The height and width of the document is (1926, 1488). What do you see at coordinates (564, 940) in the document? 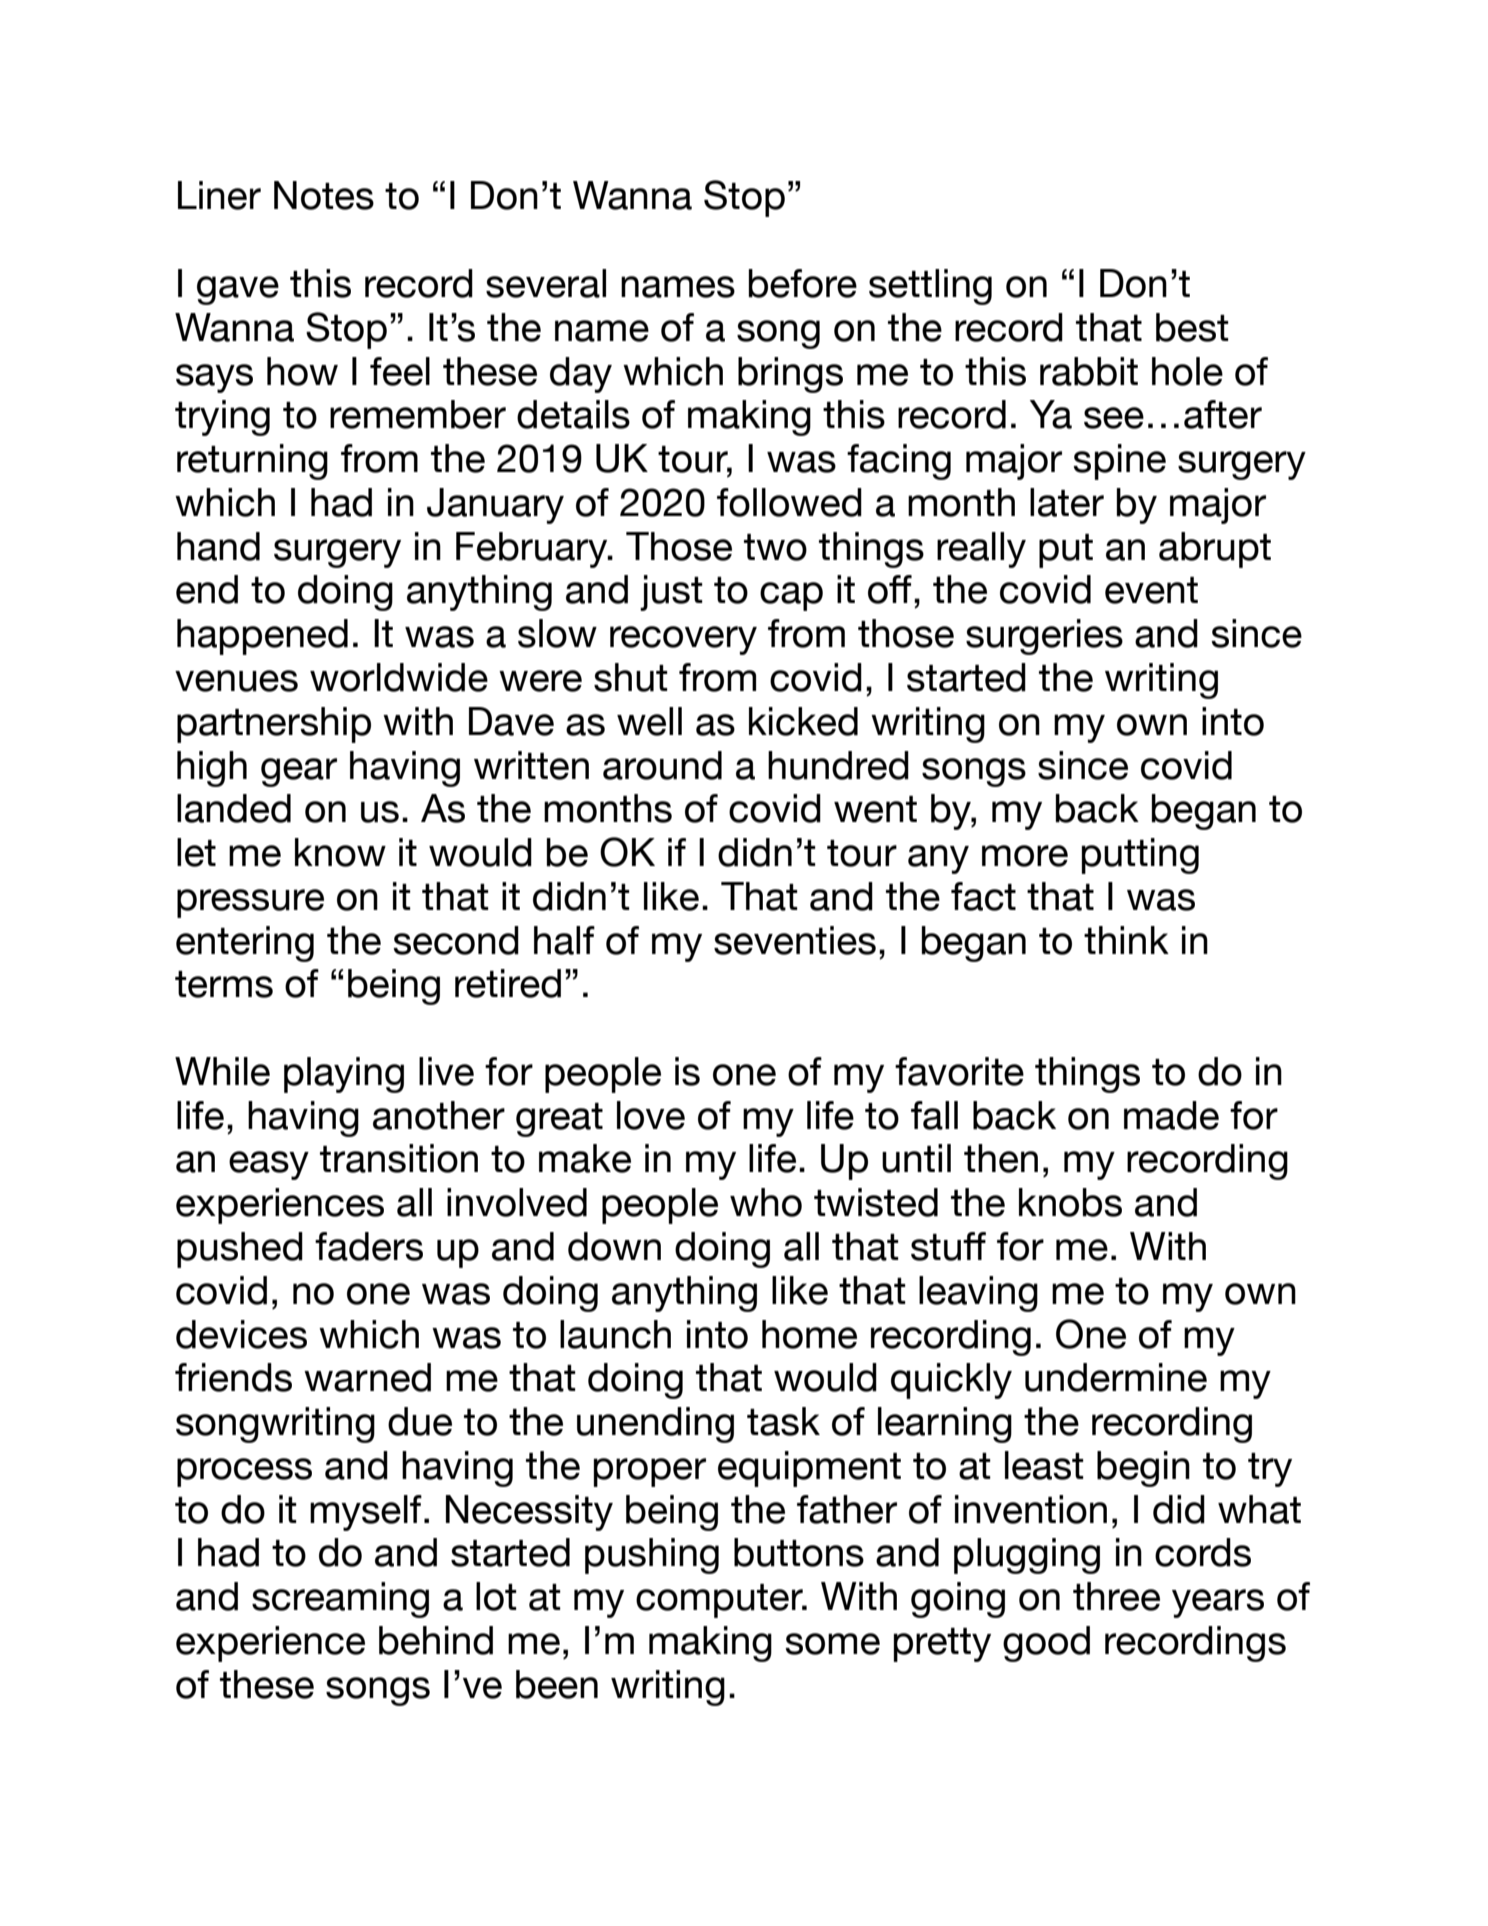
I see `half` at bounding box center [564, 940].
